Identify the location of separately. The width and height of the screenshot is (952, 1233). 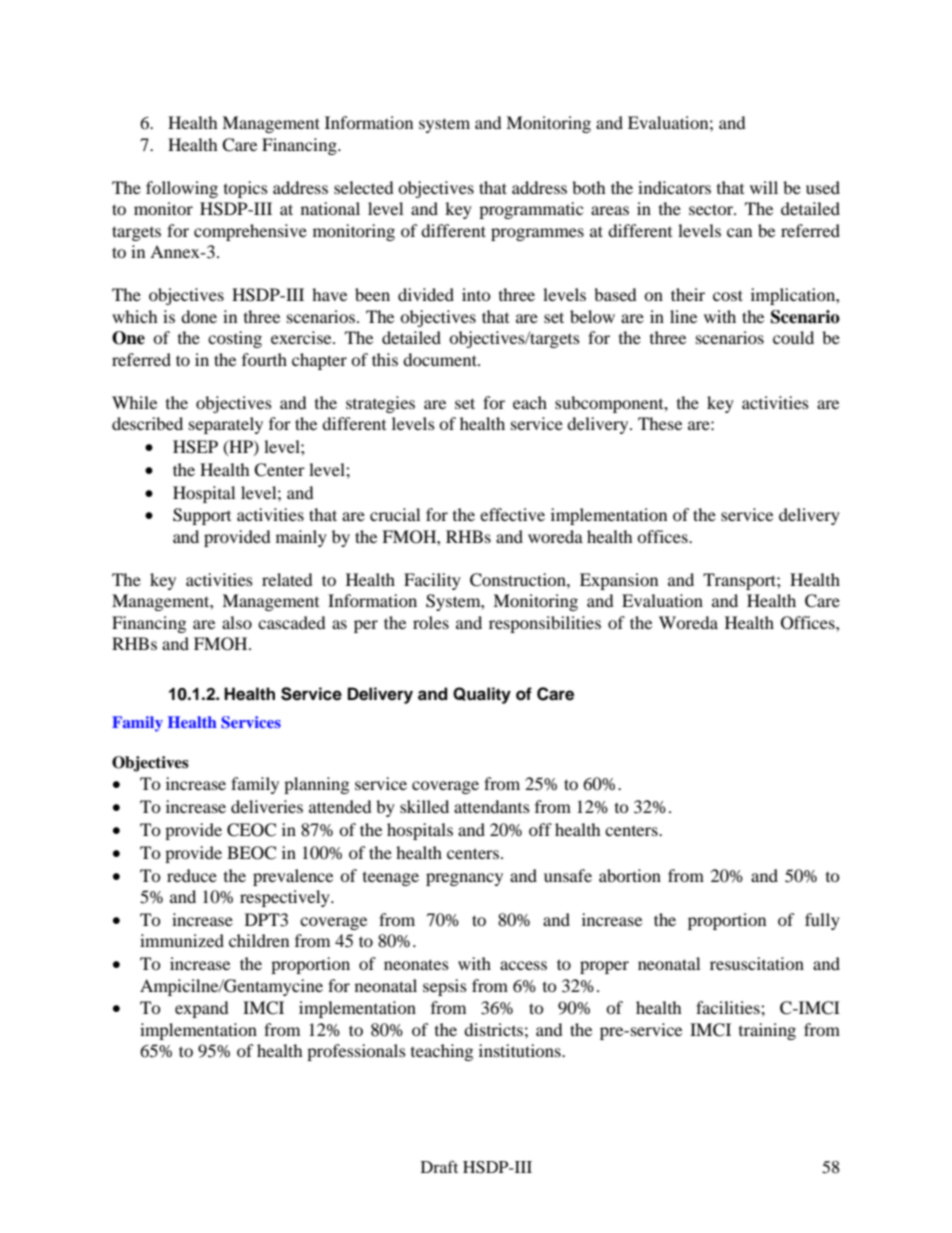
(226, 425).
